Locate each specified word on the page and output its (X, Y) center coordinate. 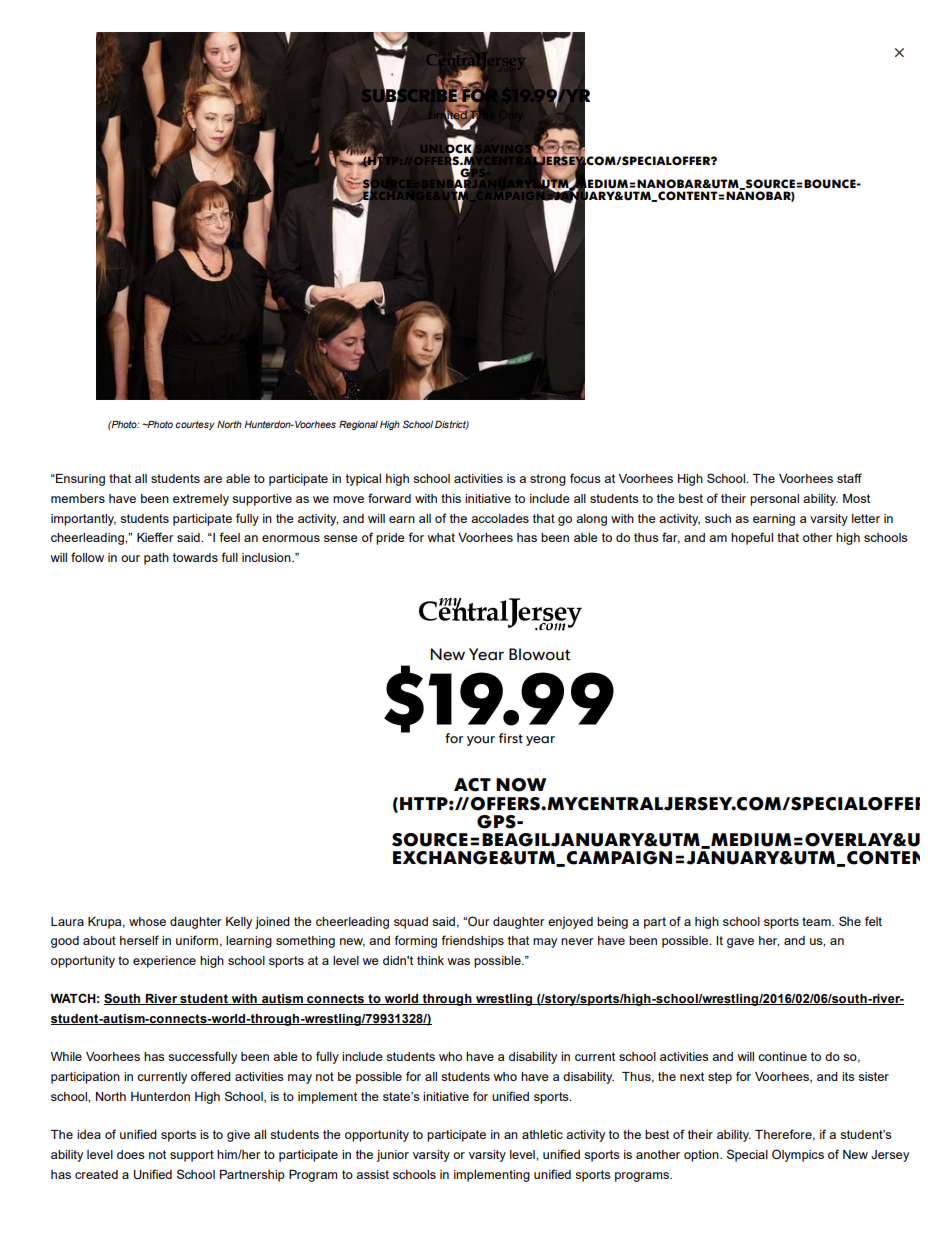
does (131, 1154)
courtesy (195, 425)
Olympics (798, 1155)
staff (849, 478)
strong (548, 480)
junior (393, 1156)
